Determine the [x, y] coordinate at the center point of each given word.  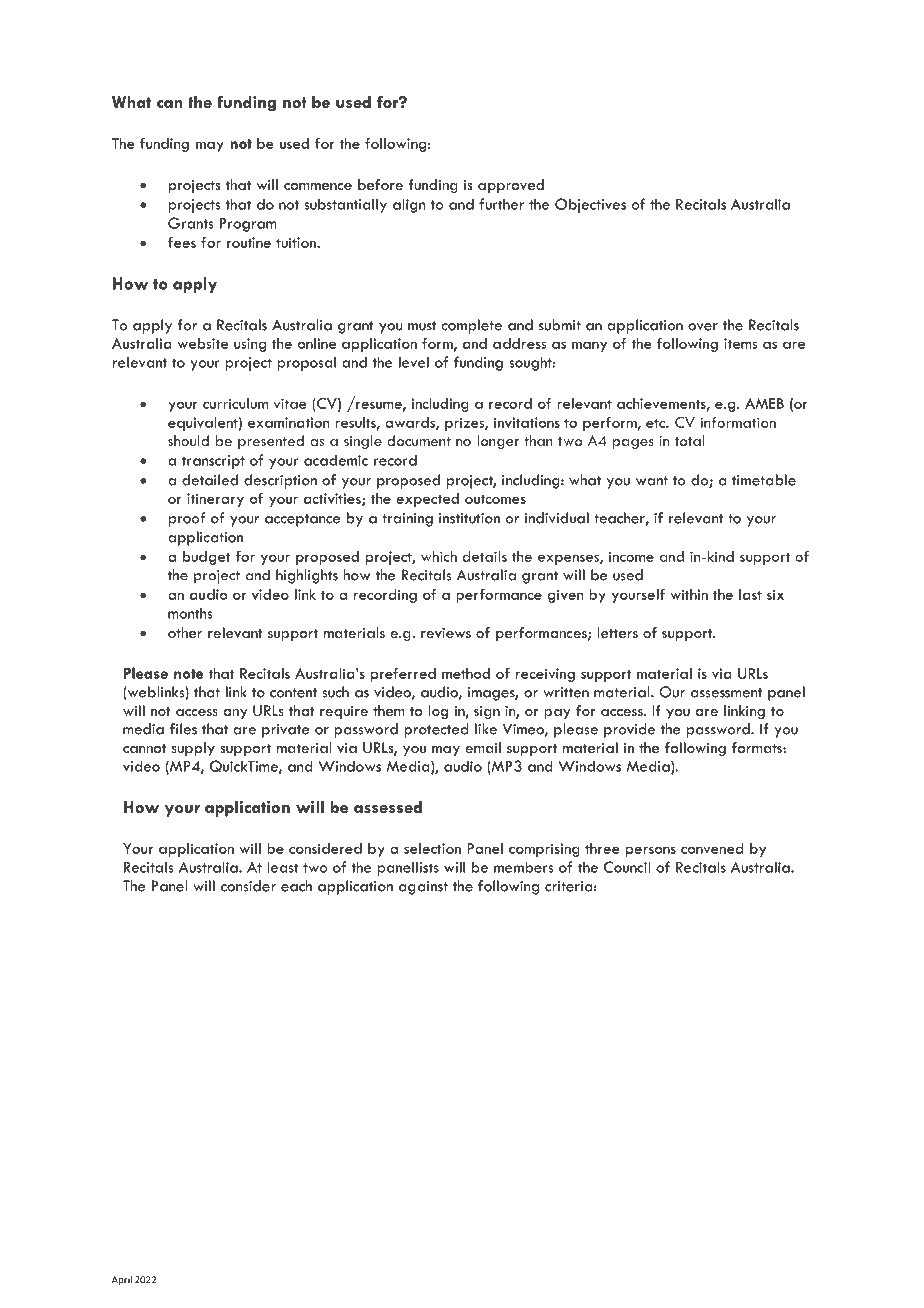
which [439, 556]
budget [207, 558]
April [122, 1280]
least [283, 867]
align [409, 205]
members [523, 867]
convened [712, 848]
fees [182, 242]
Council [627, 867]
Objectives [590, 205]
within [689, 594]
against [423, 888]
